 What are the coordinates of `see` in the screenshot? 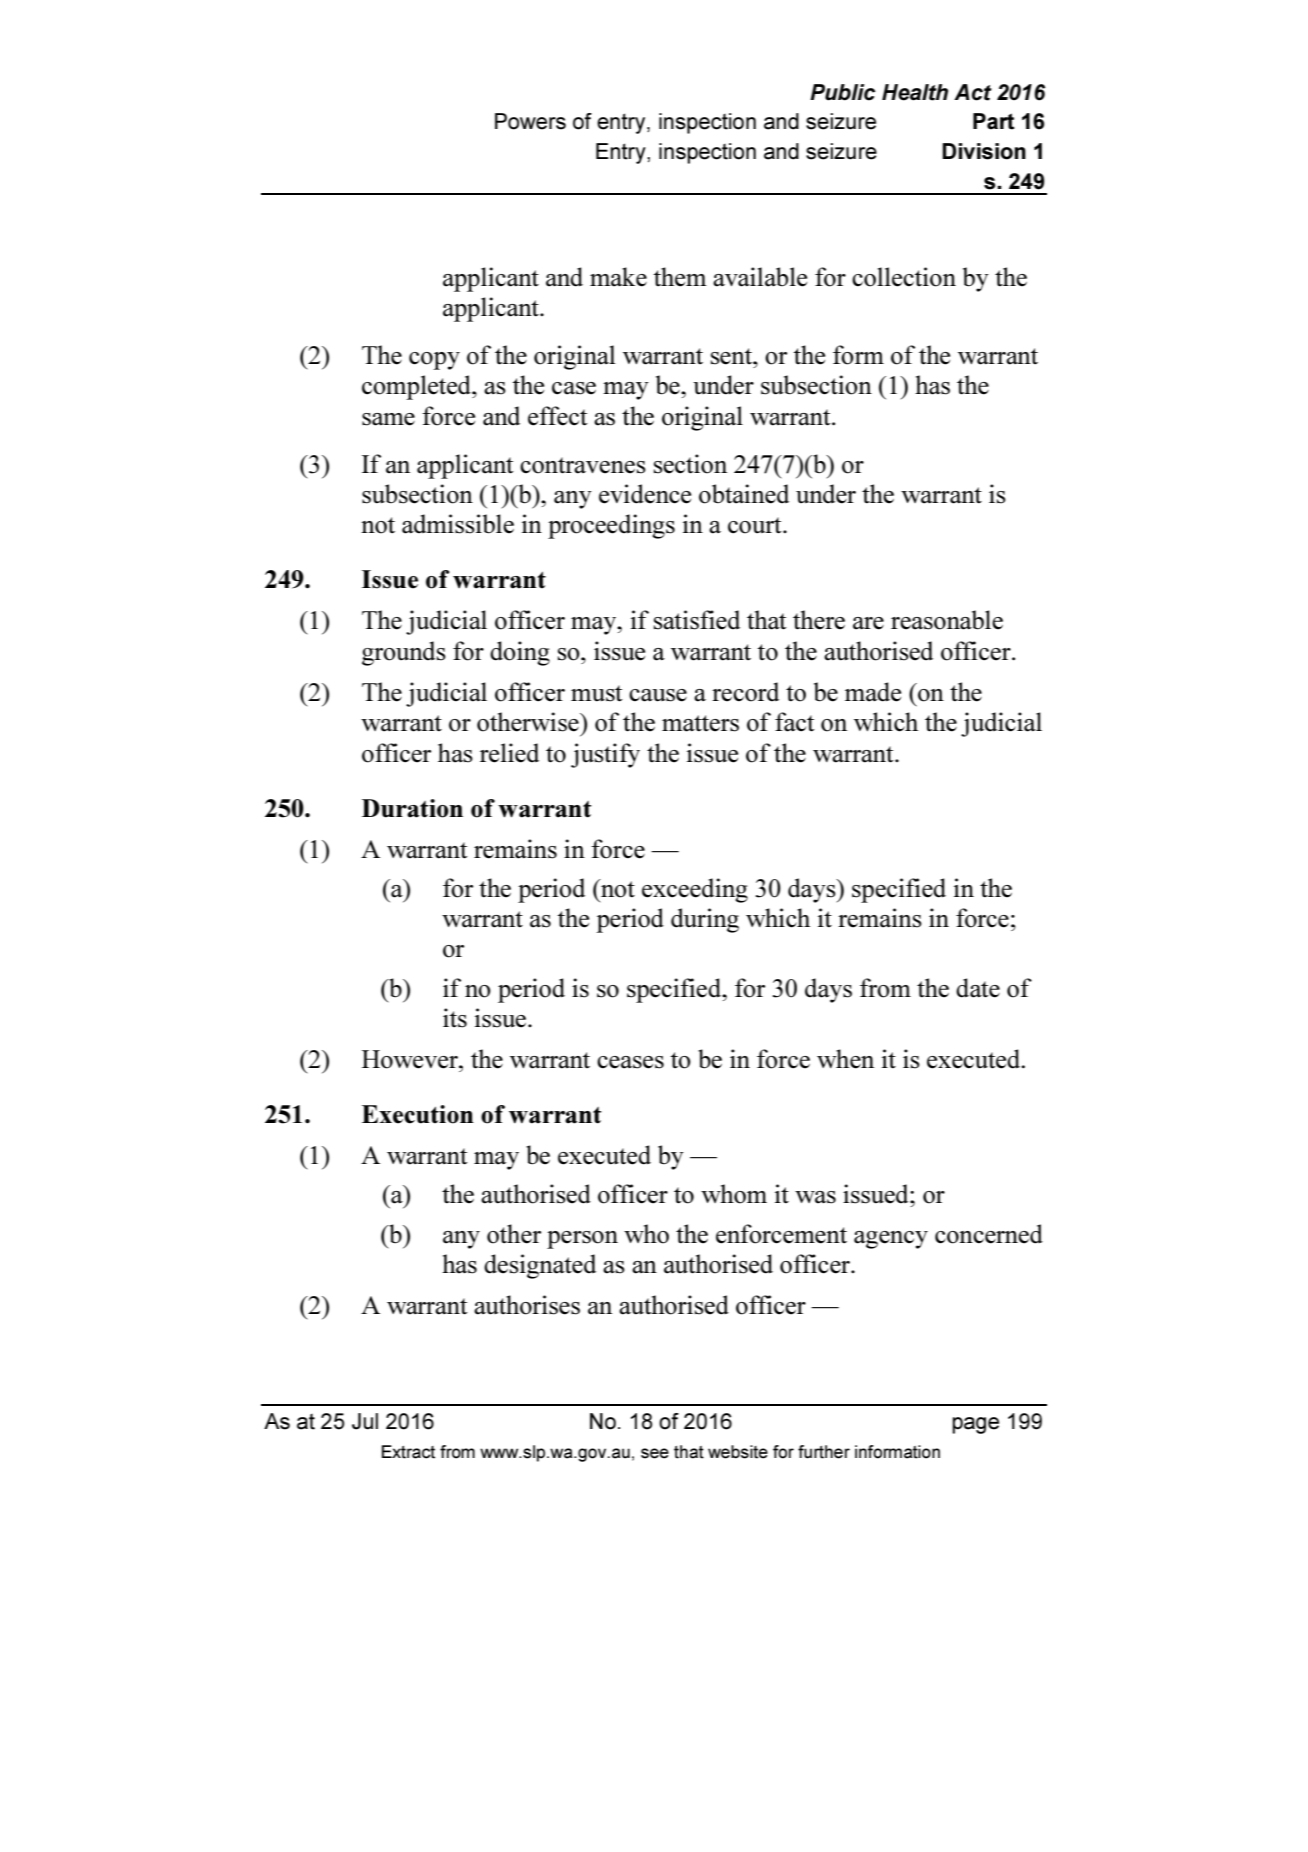 It's located at (655, 1453).
